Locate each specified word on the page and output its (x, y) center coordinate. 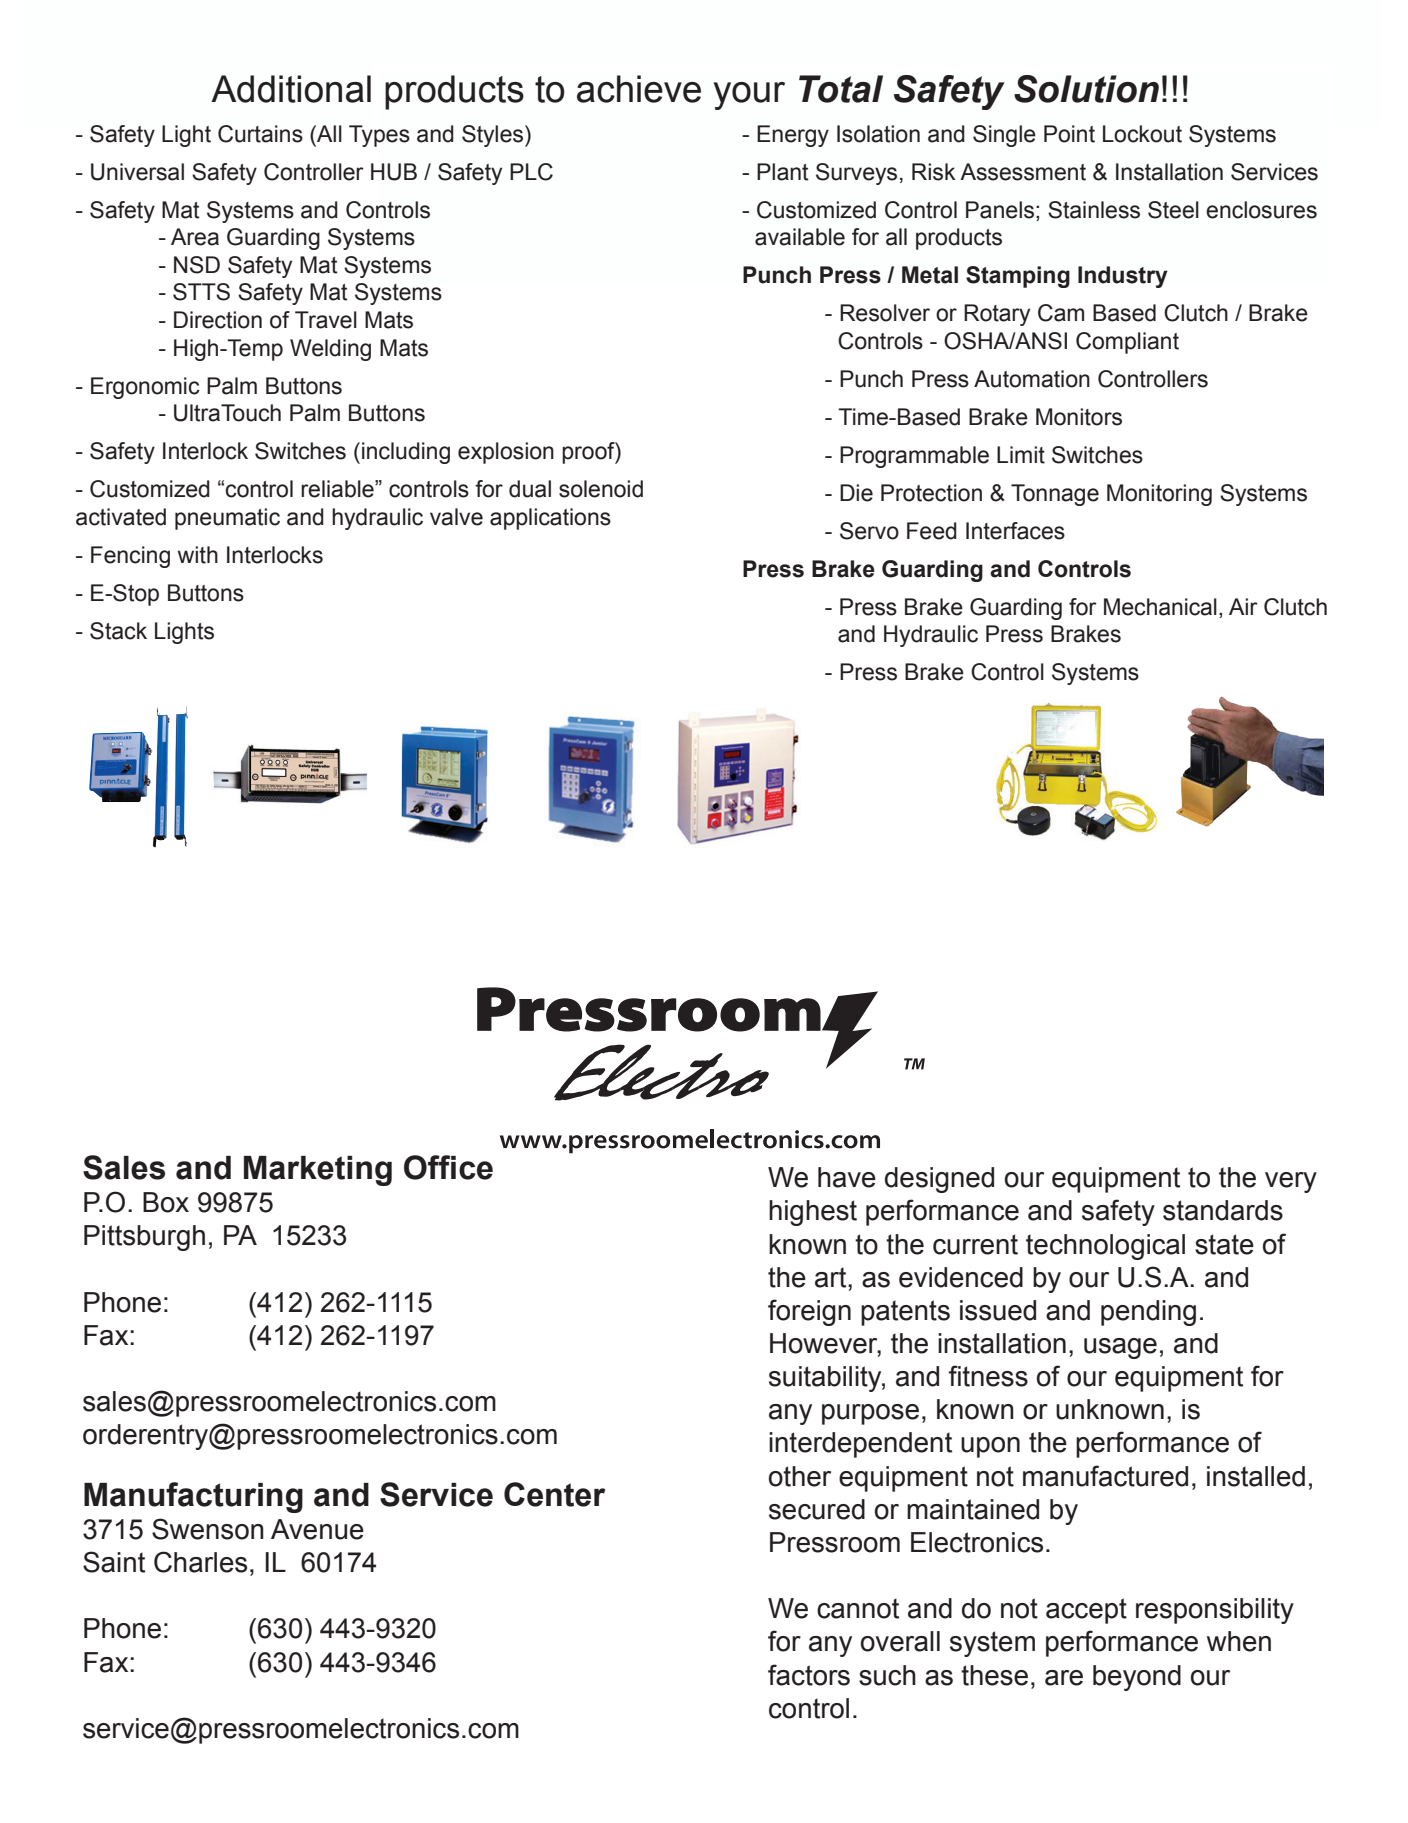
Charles (200, 1562)
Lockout (1142, 134)
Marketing (318, 1171)
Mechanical (1160, 607)
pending (1148, 1313)
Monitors (1079, 417)
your (749, 96)
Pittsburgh (144, 1238)
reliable (338, 489)
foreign (809, 1312)
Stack (118, 631)
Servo (869, 531)
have (847, 1177)
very (1291, 1182)
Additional (291, 89)
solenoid (601, 489)
